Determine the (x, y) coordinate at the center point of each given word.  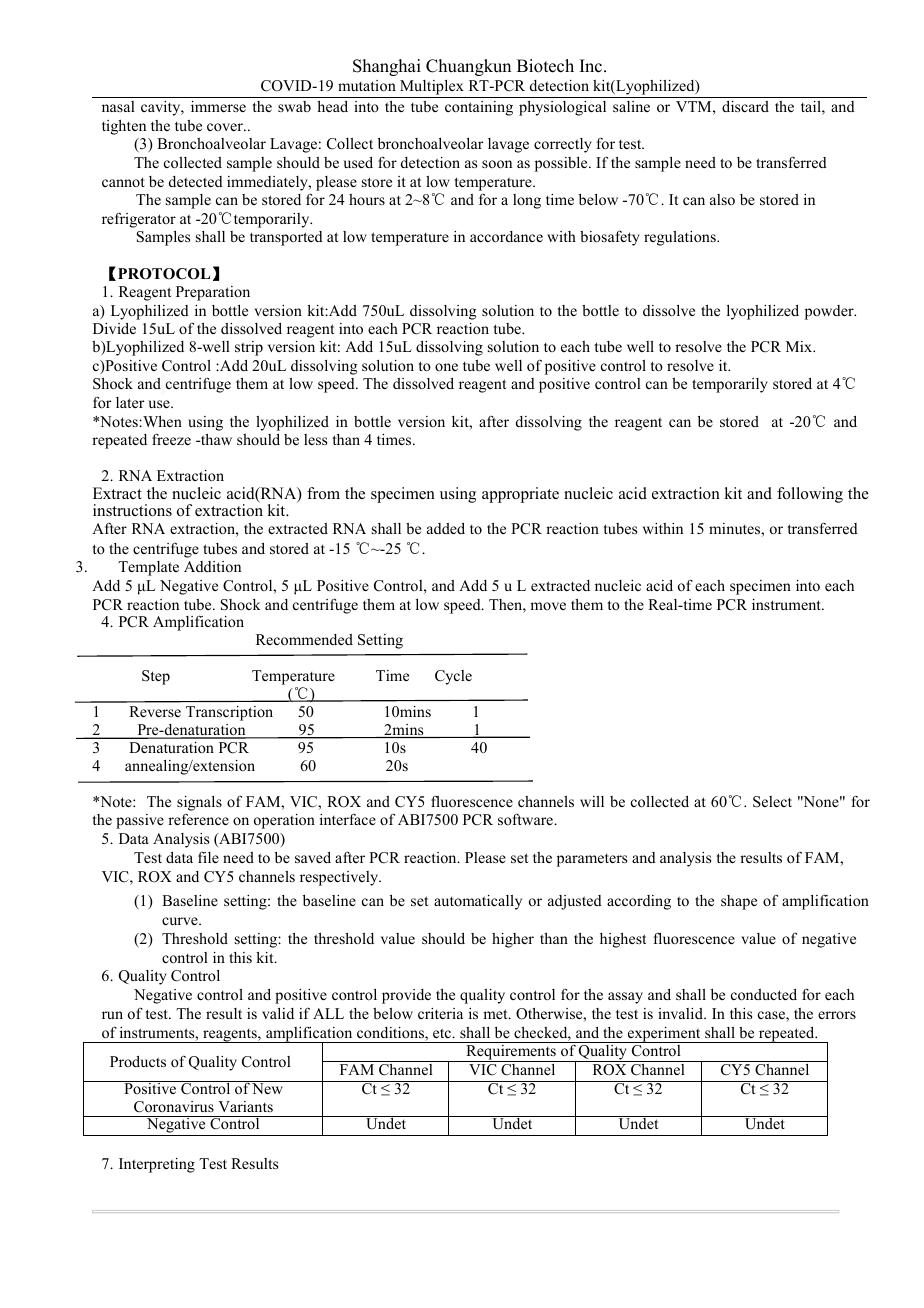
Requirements (511, 1052)
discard (745, 106)
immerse (218, 106)
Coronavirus (174, 1107)
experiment (664, 1035)
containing (479, 108)
